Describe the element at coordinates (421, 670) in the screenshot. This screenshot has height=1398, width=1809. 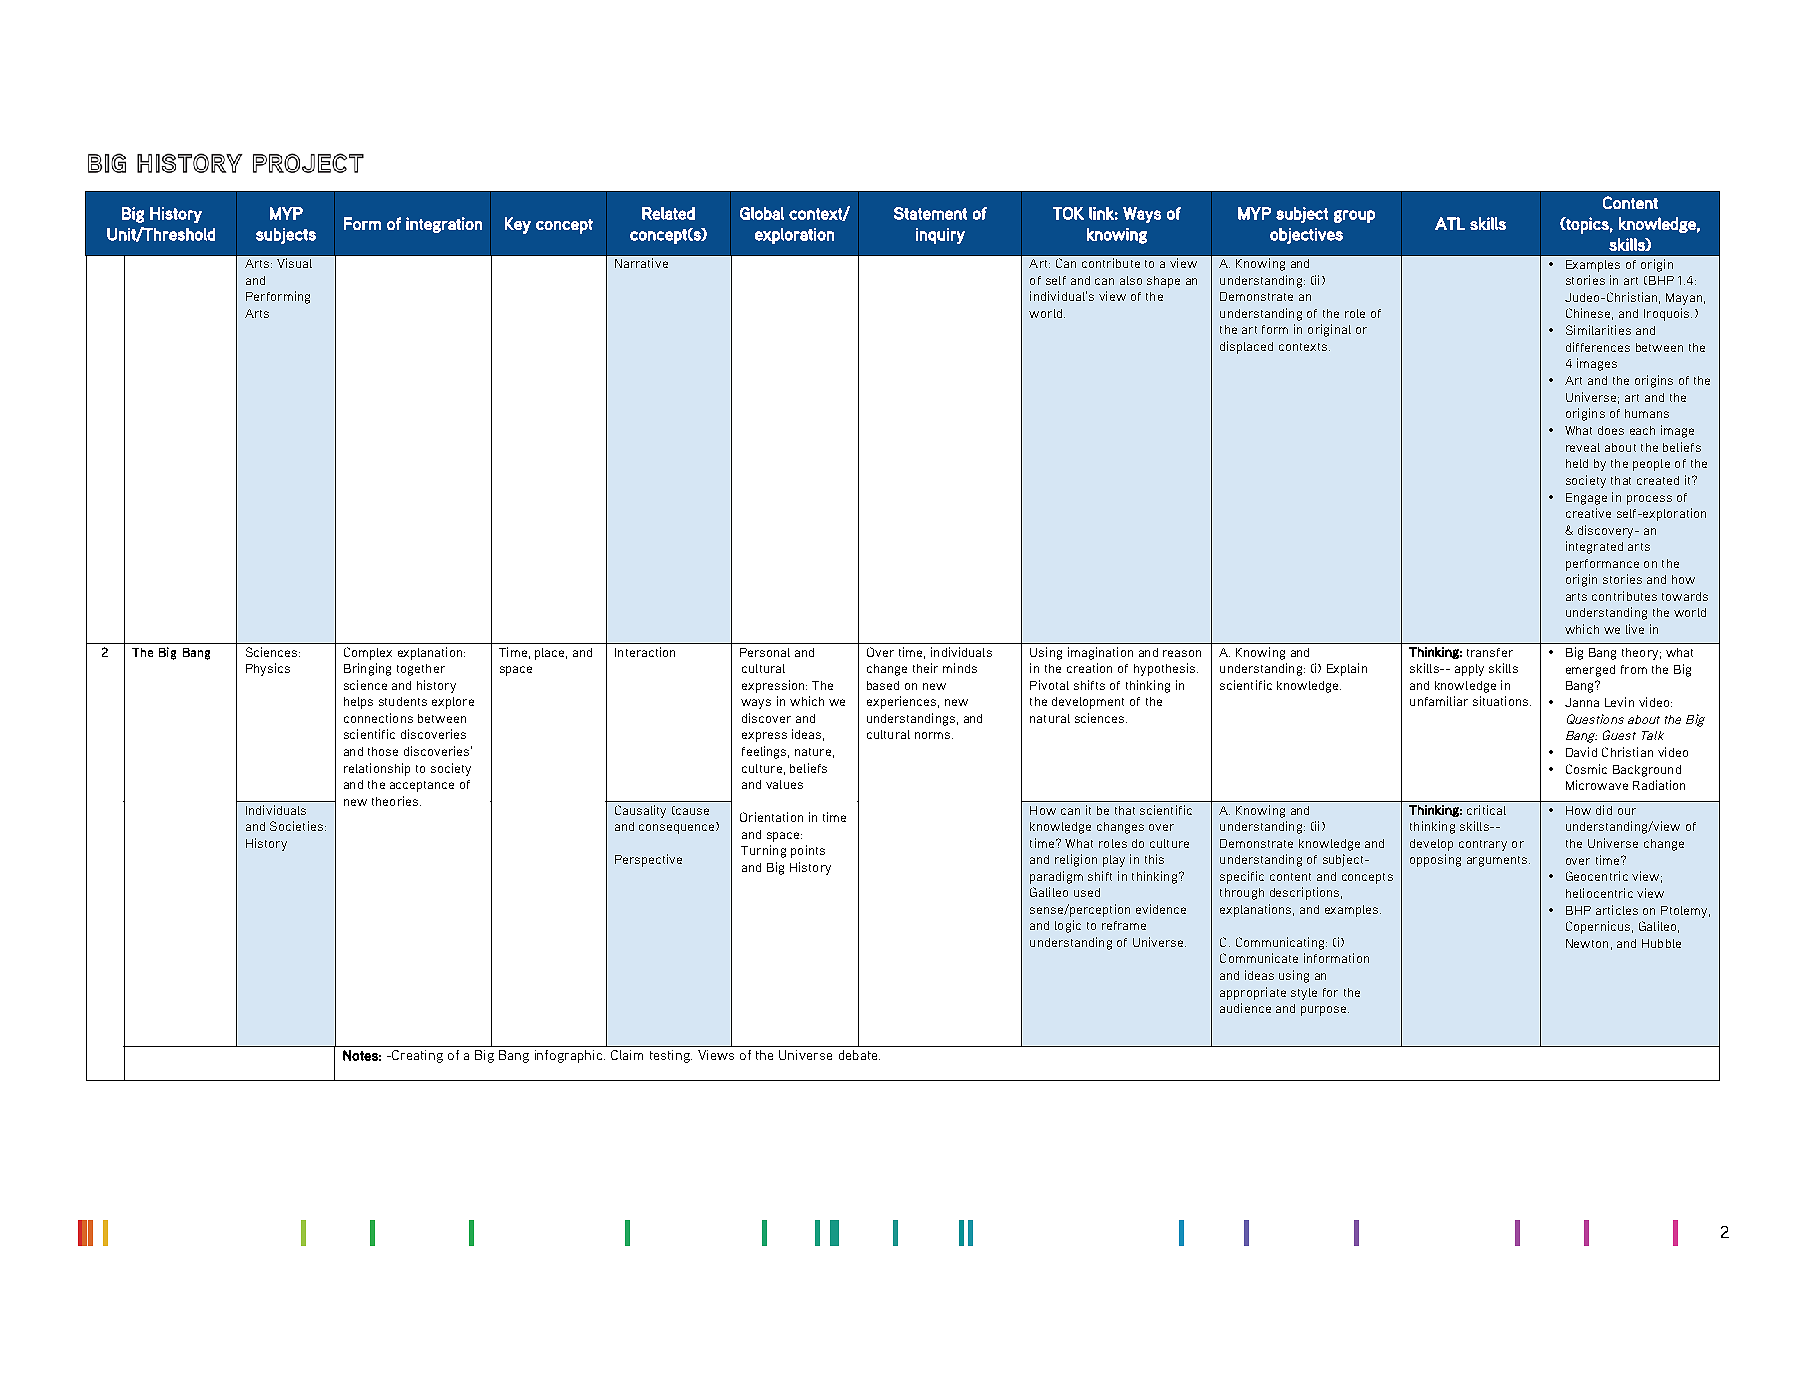
I see `together` at that location.
